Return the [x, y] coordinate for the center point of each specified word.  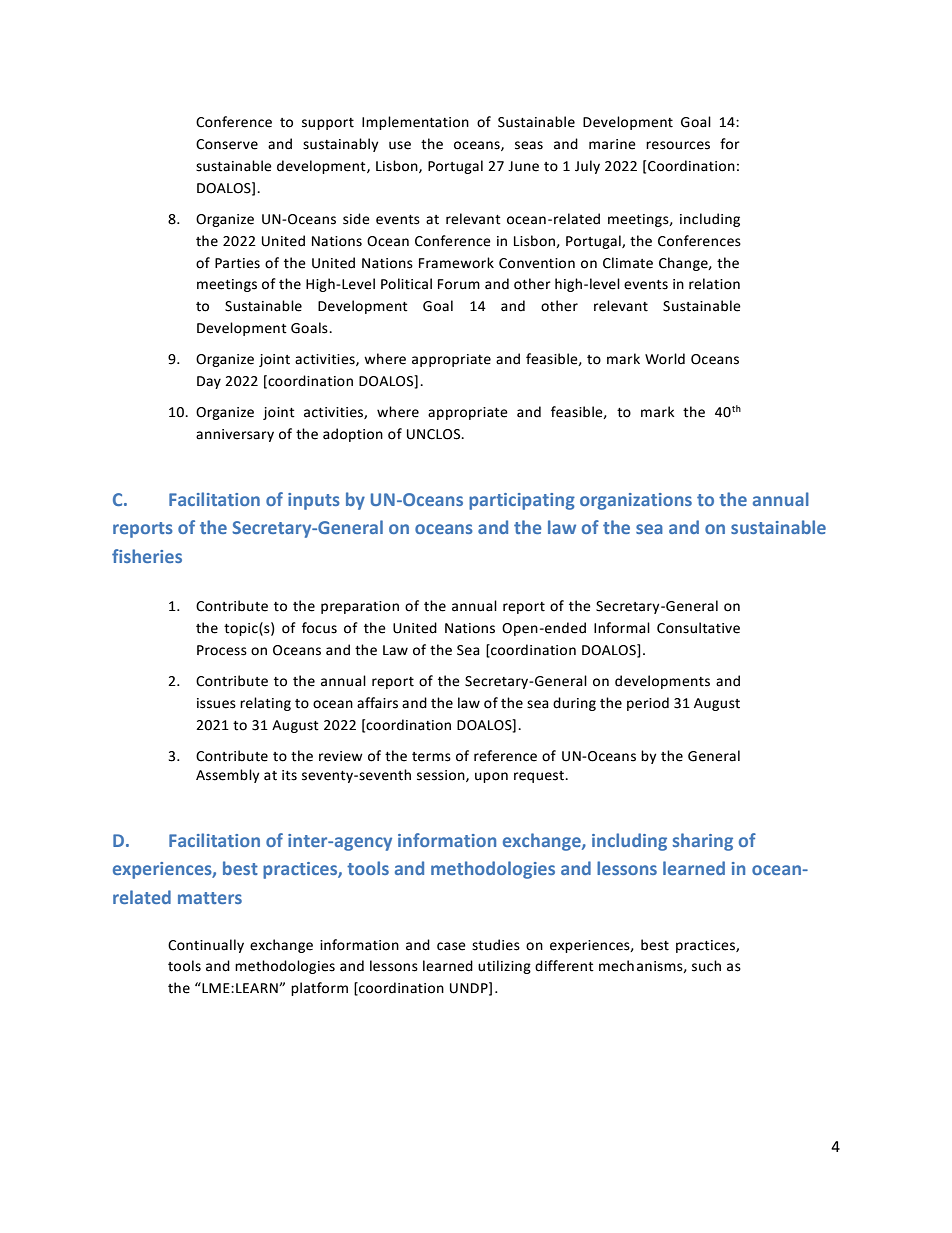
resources [678, 145]
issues [216, 703]
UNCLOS [435, 434]
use [400, 145]
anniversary [235, 435]
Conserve [227, 144]
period [648, 704]
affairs [377, 703]
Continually [206, 946]
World [665, 359]
